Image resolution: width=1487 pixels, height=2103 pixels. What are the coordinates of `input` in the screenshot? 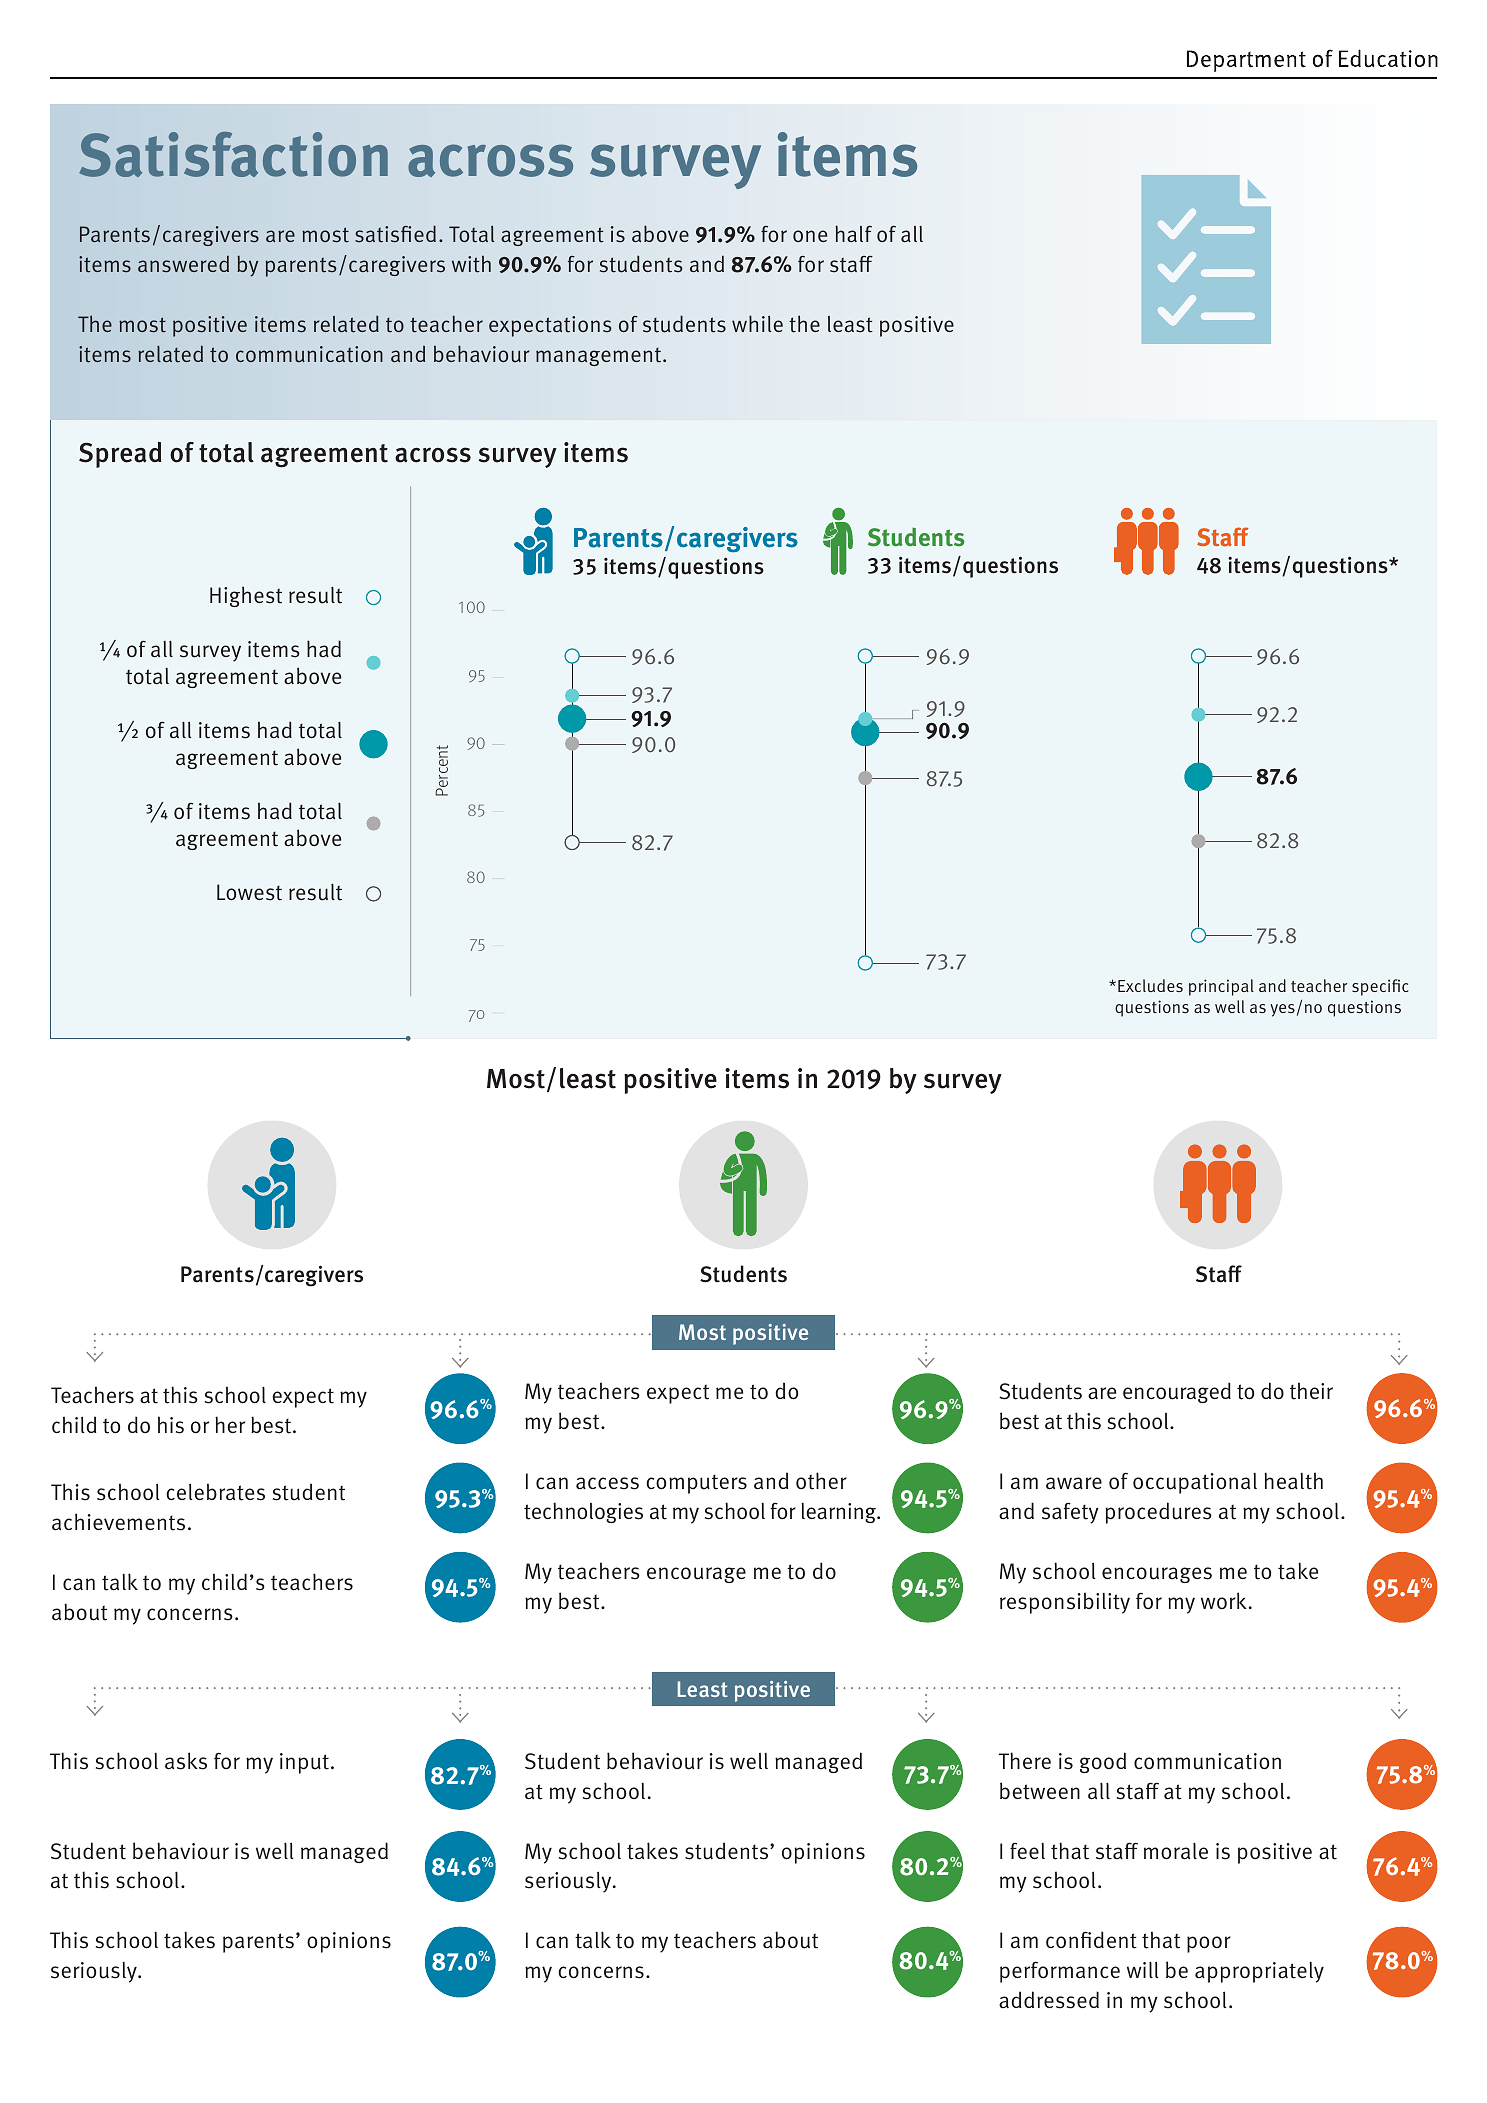 It's located at (304, 1763).
